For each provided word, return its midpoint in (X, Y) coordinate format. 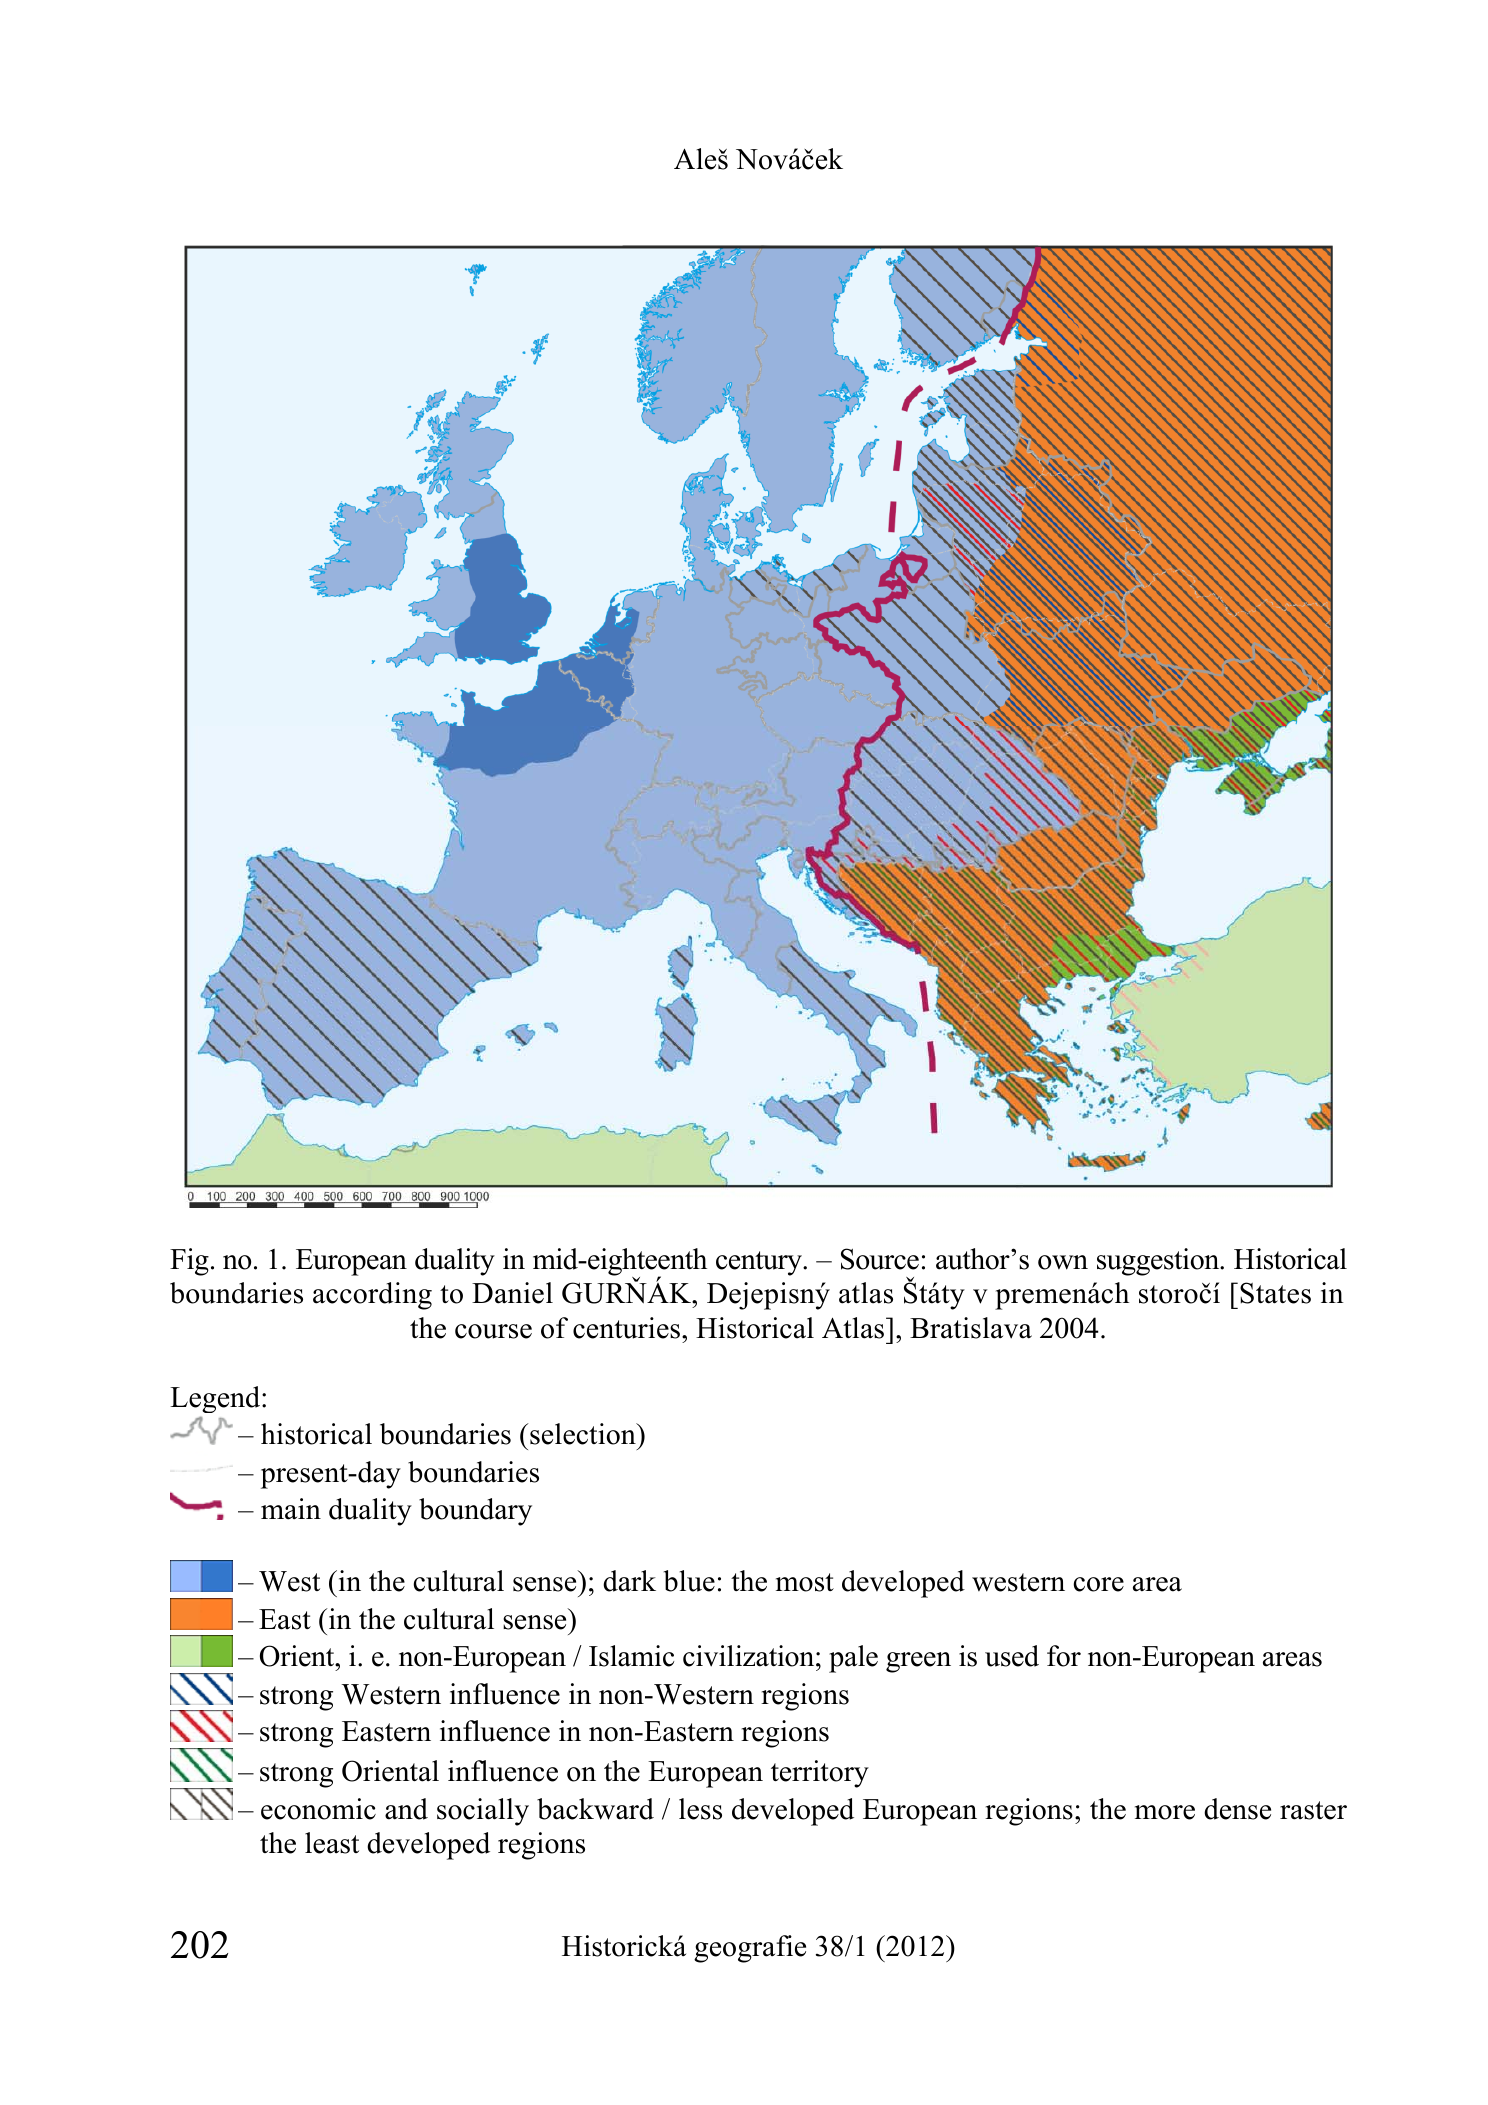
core (1098, 1584)
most (805, 1582)
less (700, 1809)
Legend (216, 1399)
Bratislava (971, 1328)
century (760, 1263)
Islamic (631, 1656)
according (372, 1296)
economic (318, 1809)
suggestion (1159, 1262)
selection (583, 1434)
